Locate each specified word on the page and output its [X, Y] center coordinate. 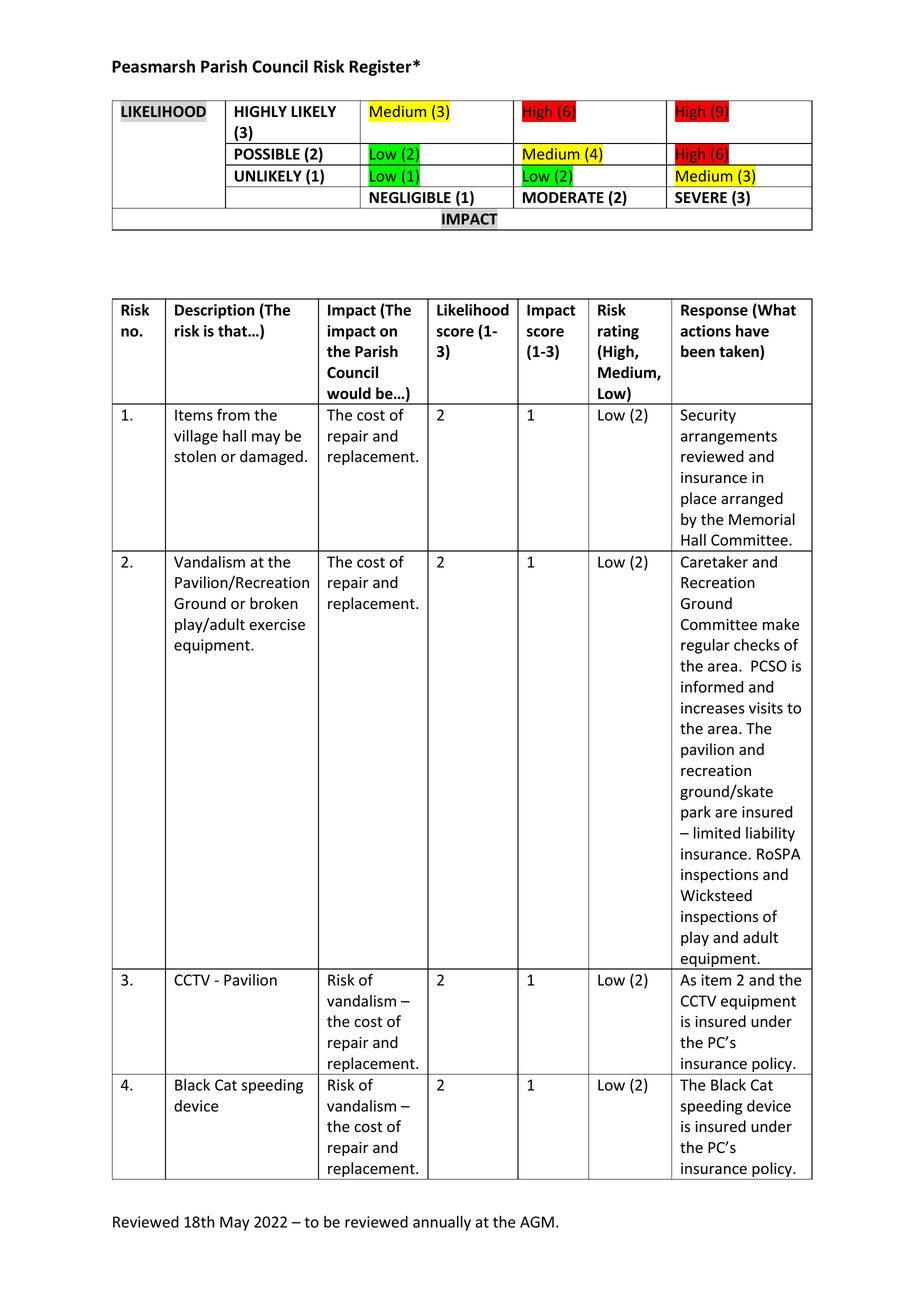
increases [713, 708]
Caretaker [714, 562]
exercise [277, 625]
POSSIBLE [267, 154]
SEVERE [701, 198]
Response [714, 311]
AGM [537, 1222]
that [233, 331]
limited [717, 833]
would [349, 393]
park [696, 813]
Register [381, 68]
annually [442, 1223]
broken [274, 603]
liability [770, 834]
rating [618, 332]
